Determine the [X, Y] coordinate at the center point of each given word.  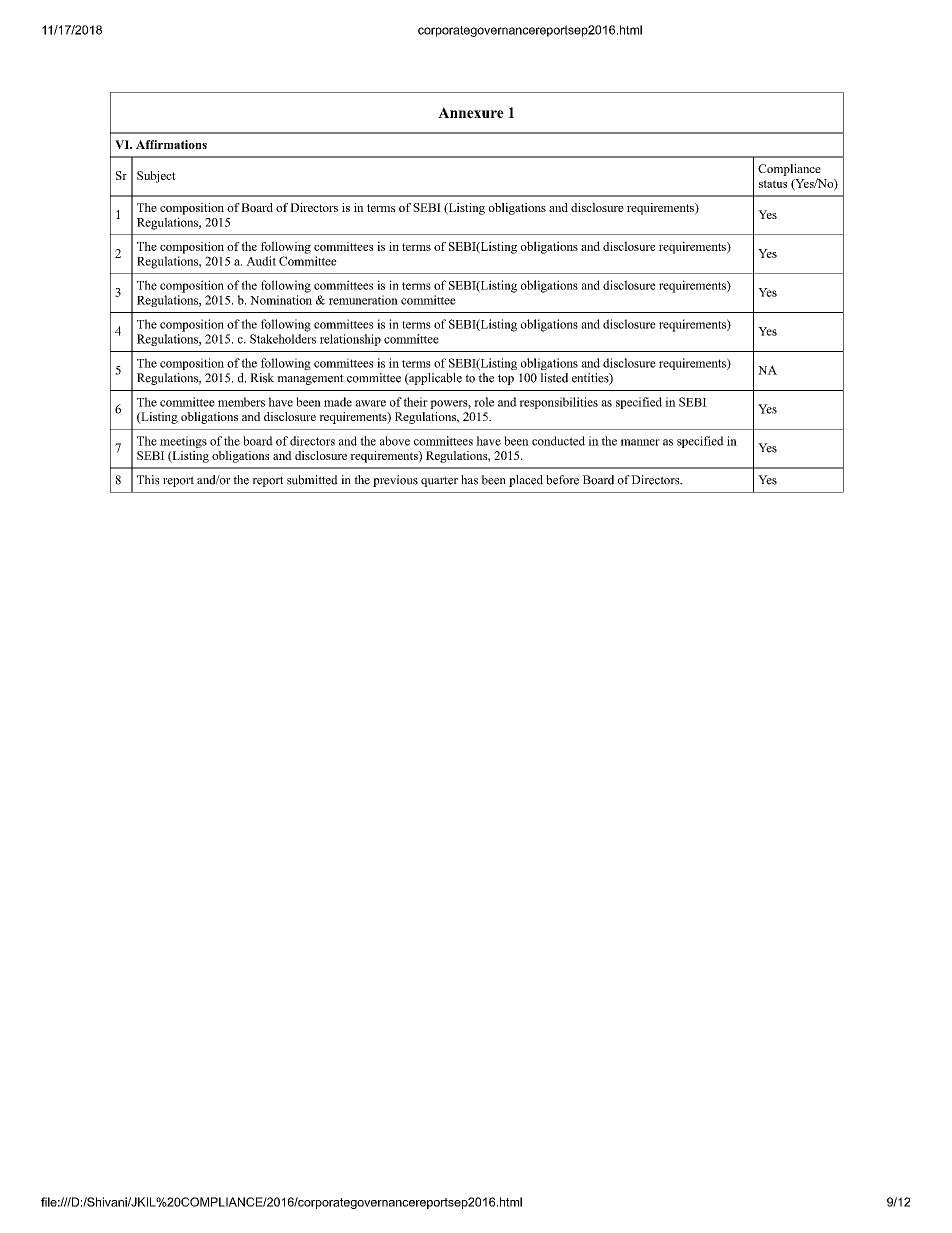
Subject [156, 177]
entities [591, 379]
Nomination [281, 300]
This [148, 480]
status [773, 184]
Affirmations [171, 144]
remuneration [363, 300]
